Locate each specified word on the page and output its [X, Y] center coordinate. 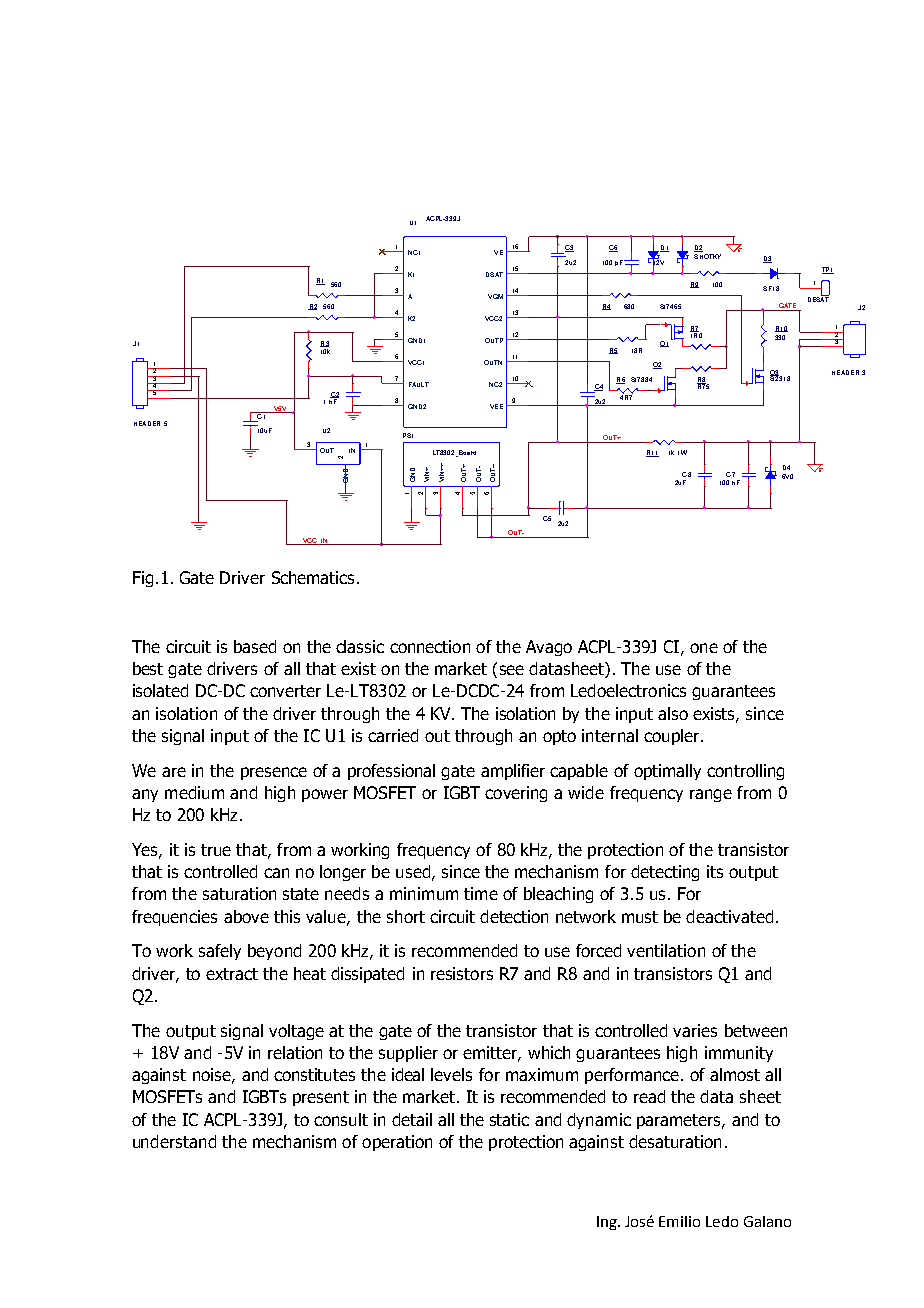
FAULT [419, 384]
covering [516, 794]
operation [397, 1143]
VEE [496, 406]
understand [174, 1141]
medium [194, 792]
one [704, 648]
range [711, 795]
